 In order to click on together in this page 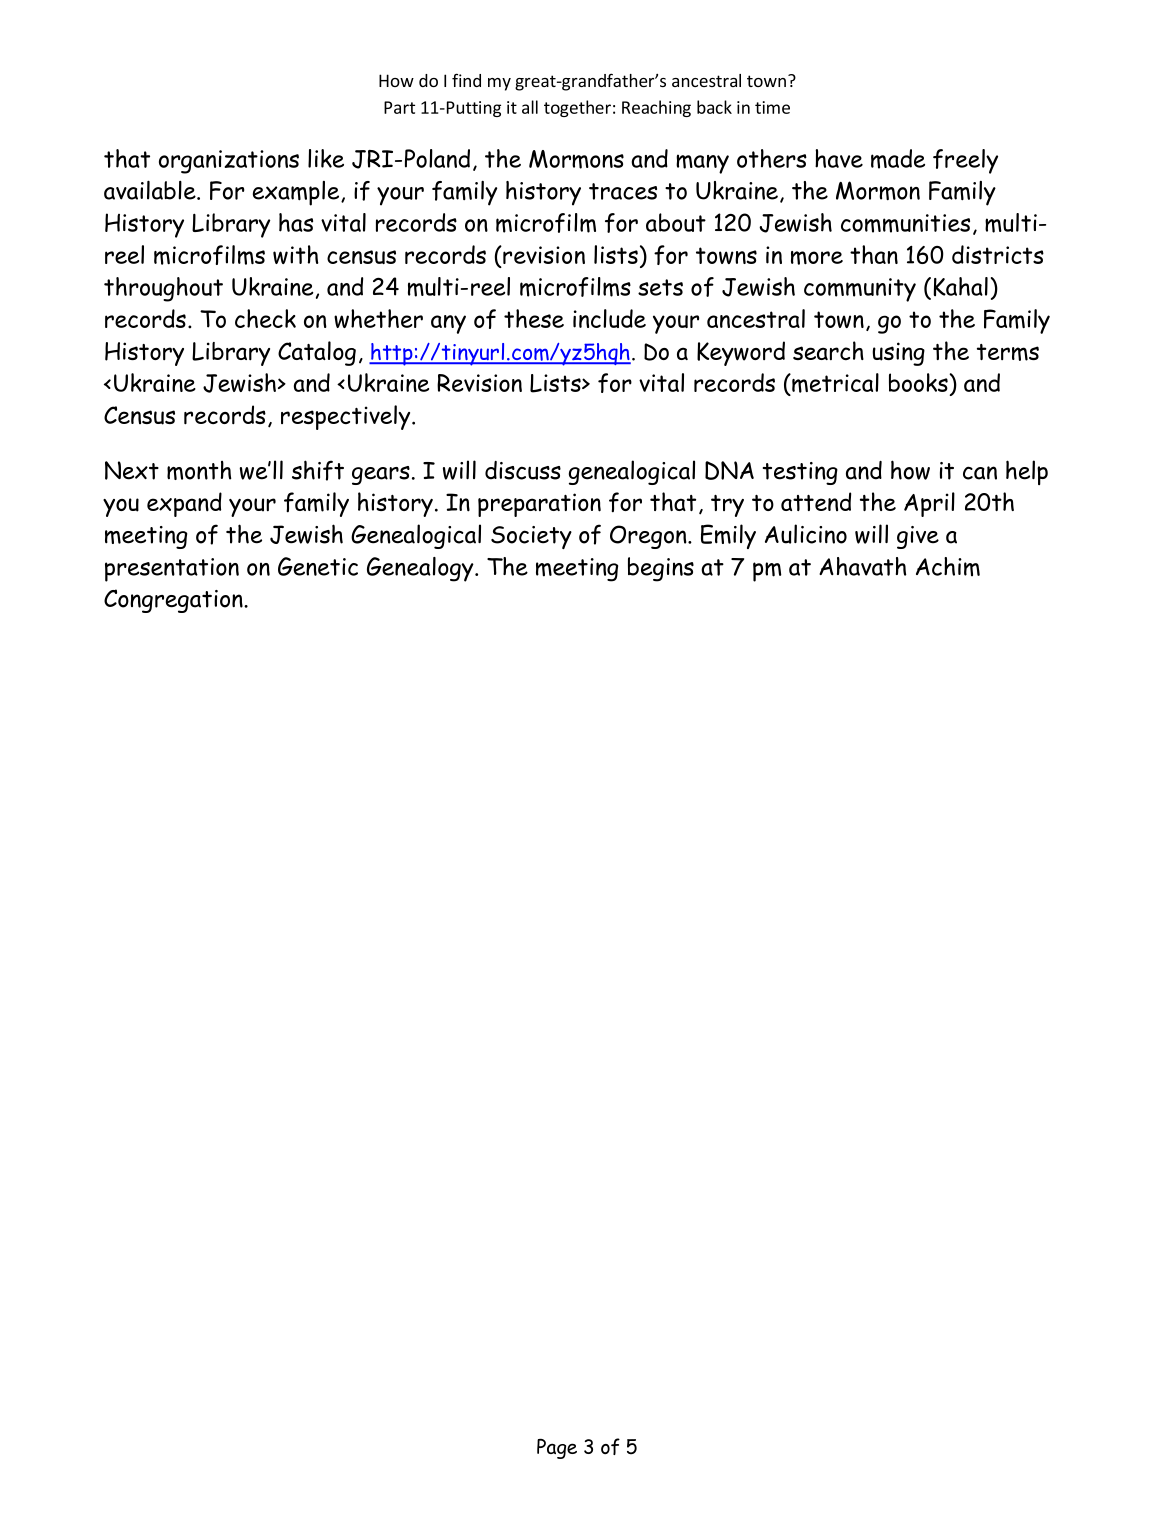, I will do `click(577, 108)`.
